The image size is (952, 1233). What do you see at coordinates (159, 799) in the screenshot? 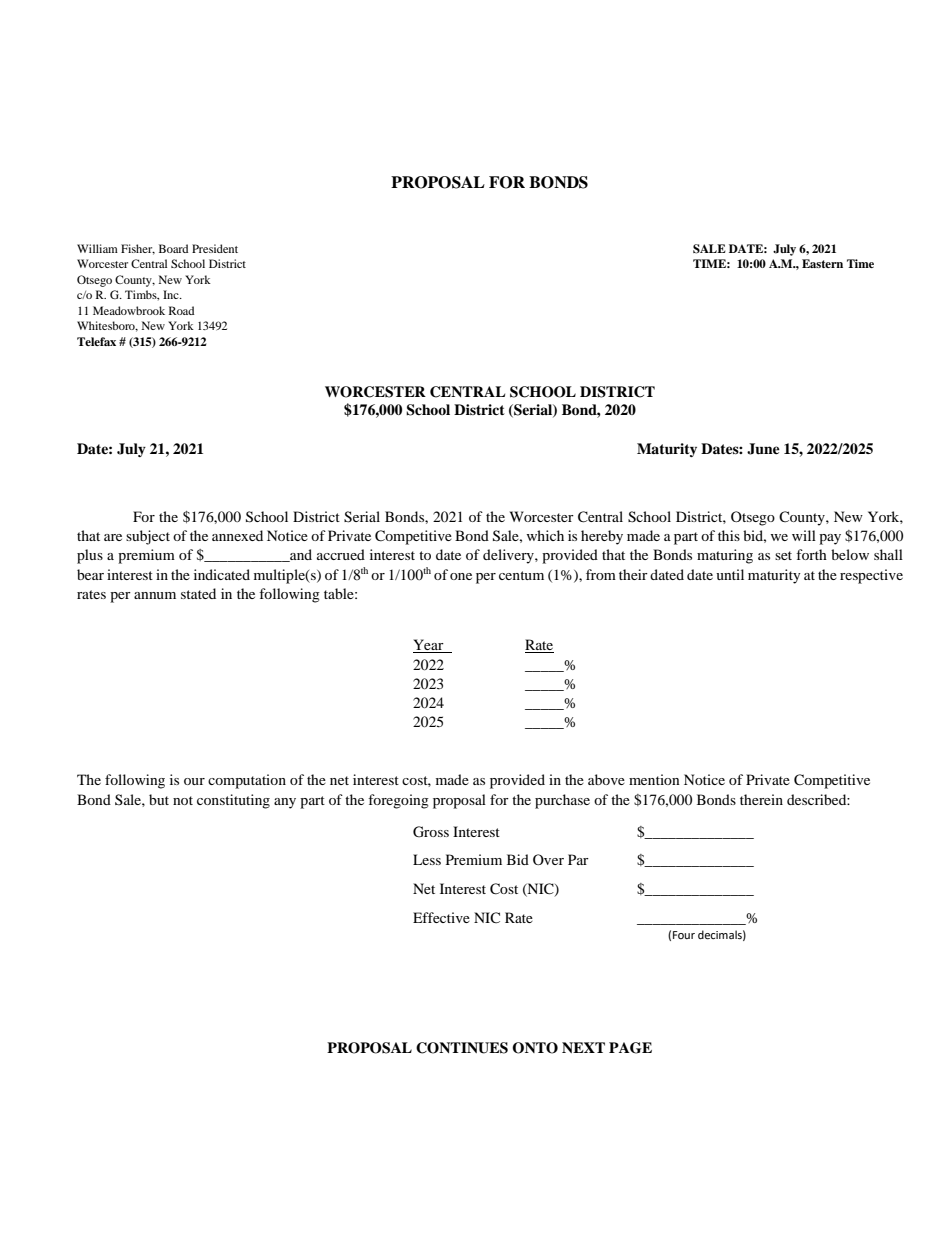
I see `but` at bounding box center [159, 799].
